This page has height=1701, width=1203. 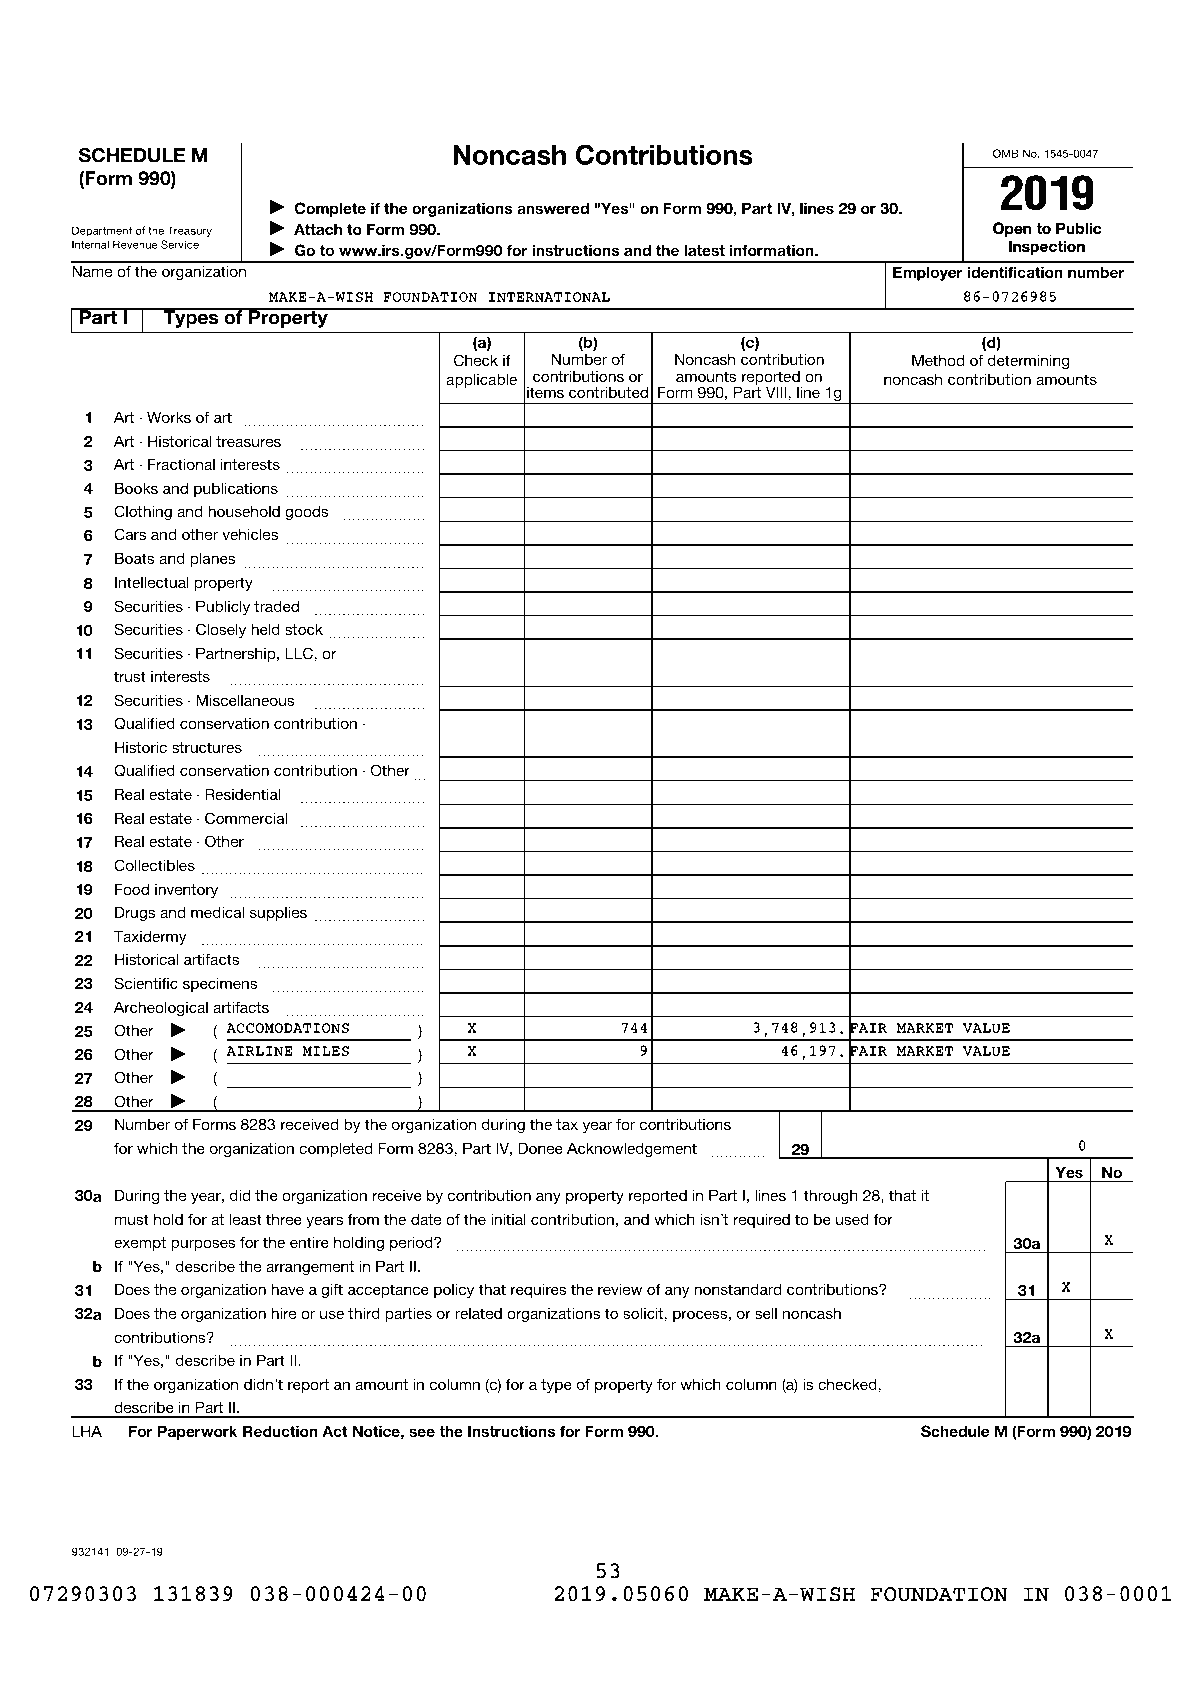 I want to click on Treasury, so click(x=189, y=231).
